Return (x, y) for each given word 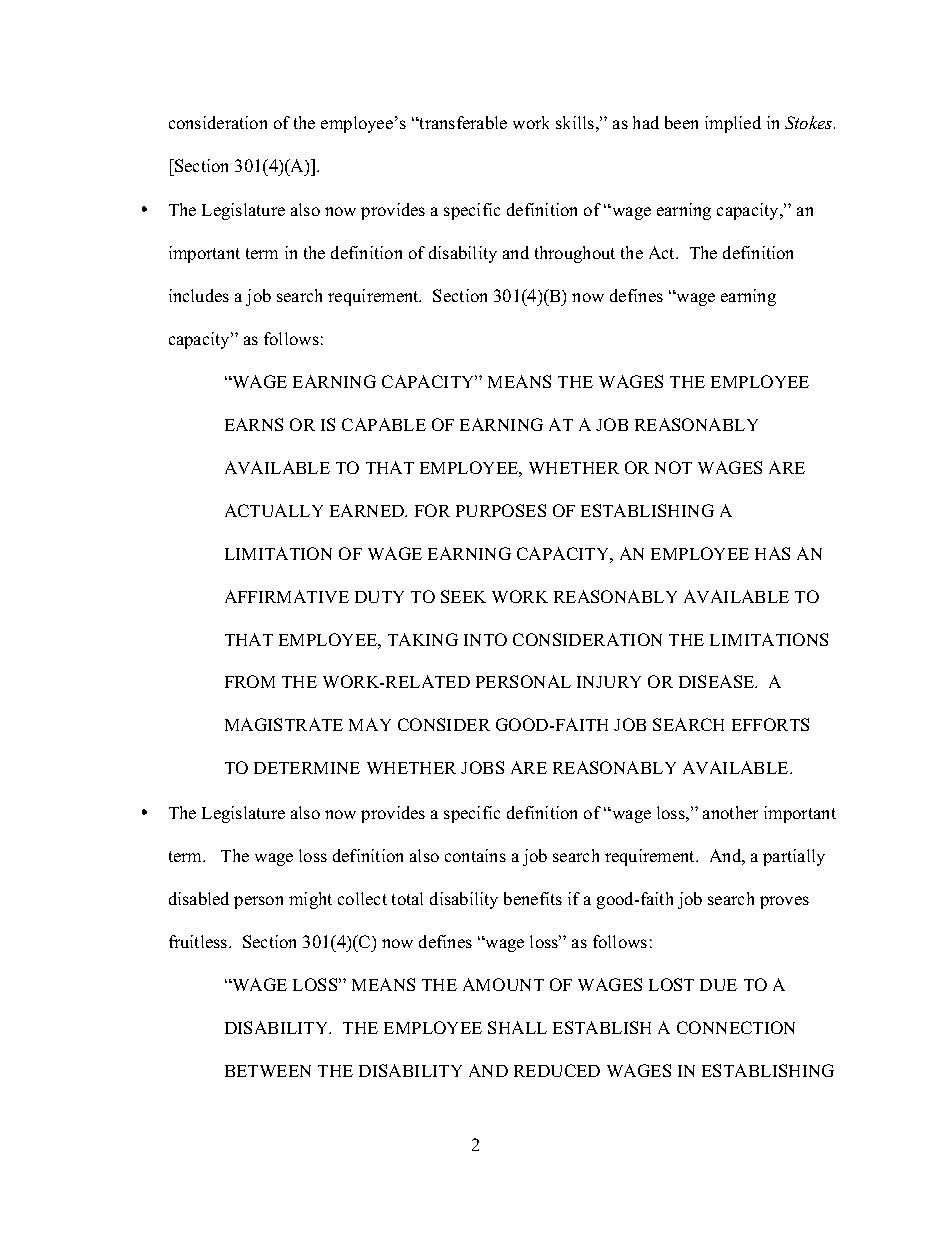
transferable (462, 122)
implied (733, 124)
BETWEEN (268, 1071)
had (646, 122)
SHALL (517, 1027)
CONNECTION (736, 1027)
